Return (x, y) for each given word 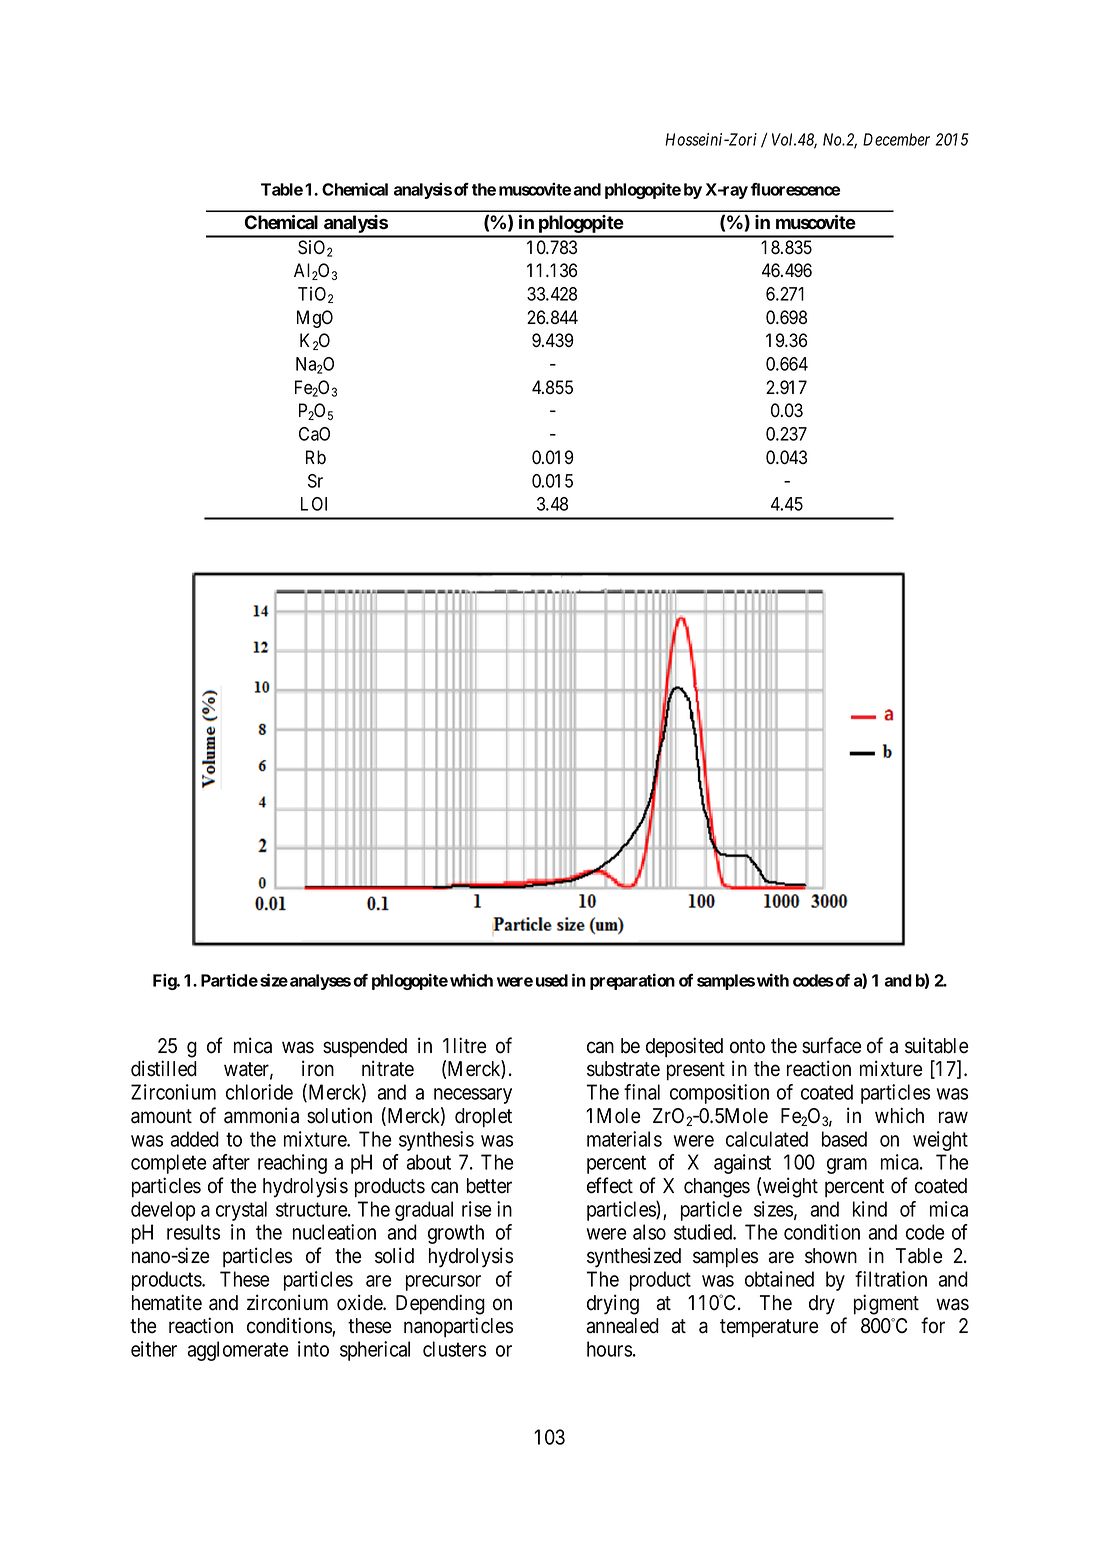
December (896, 139)
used (552, 980)
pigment (886, 1304)
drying (613, 1304)
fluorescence (795, 189)
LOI (314, 504)
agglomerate (238, 1351)
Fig (165, 981)
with (773, 980)
